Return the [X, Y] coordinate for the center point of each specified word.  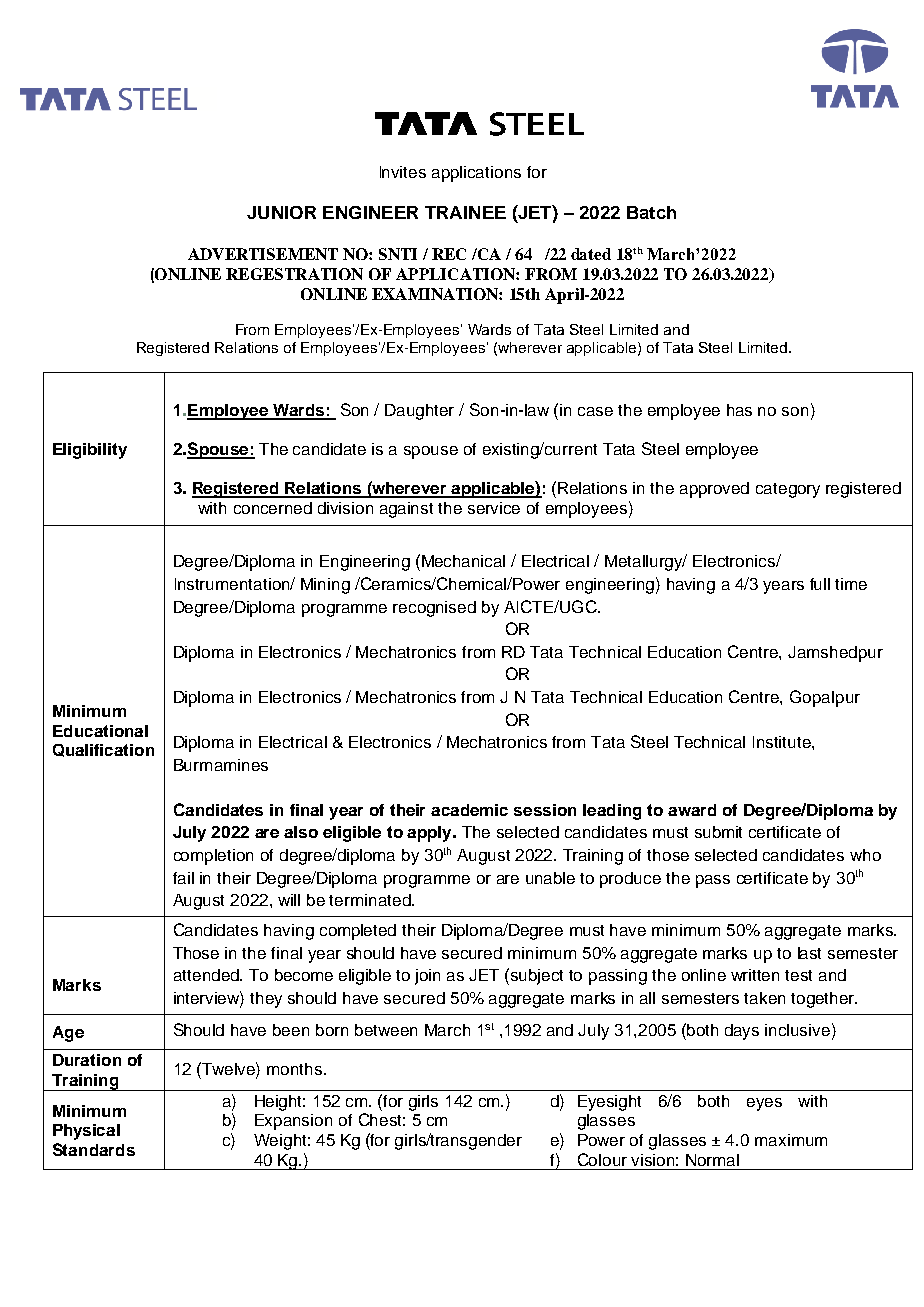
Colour [602, 1159]
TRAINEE [465, 212]
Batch [651, 212]
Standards [94, 1149]
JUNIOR [281, 212]
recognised [434, 609]
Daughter [419, 412]
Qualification [103, 750]
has [739, 410]
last [809, 953]
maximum [791, 1140]
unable [550, 878]
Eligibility [90, 451]
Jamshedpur [835, 654]
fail [183, 878]
